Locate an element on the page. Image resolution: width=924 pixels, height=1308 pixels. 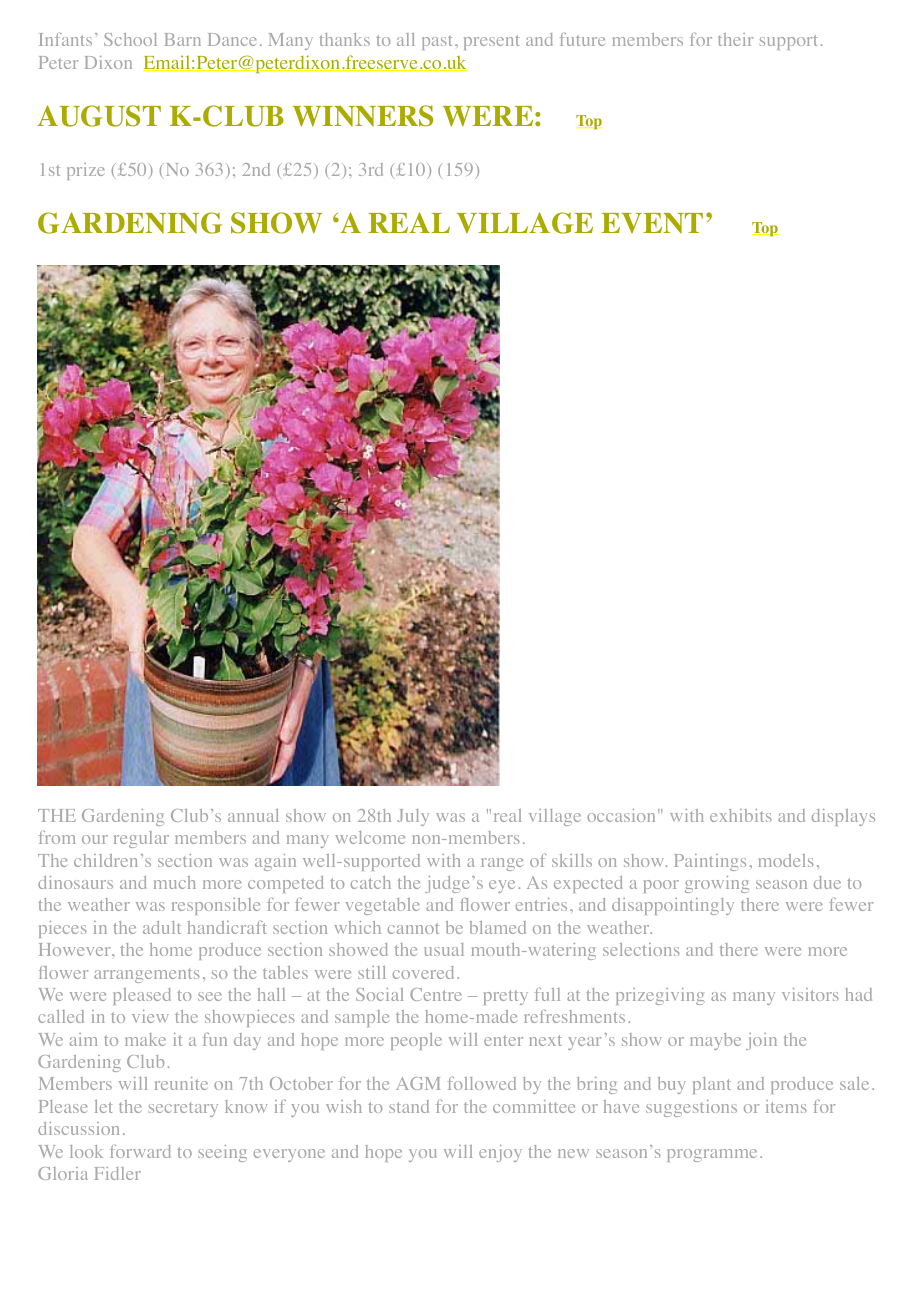
EVENT is located at coordinates (652, 223).
